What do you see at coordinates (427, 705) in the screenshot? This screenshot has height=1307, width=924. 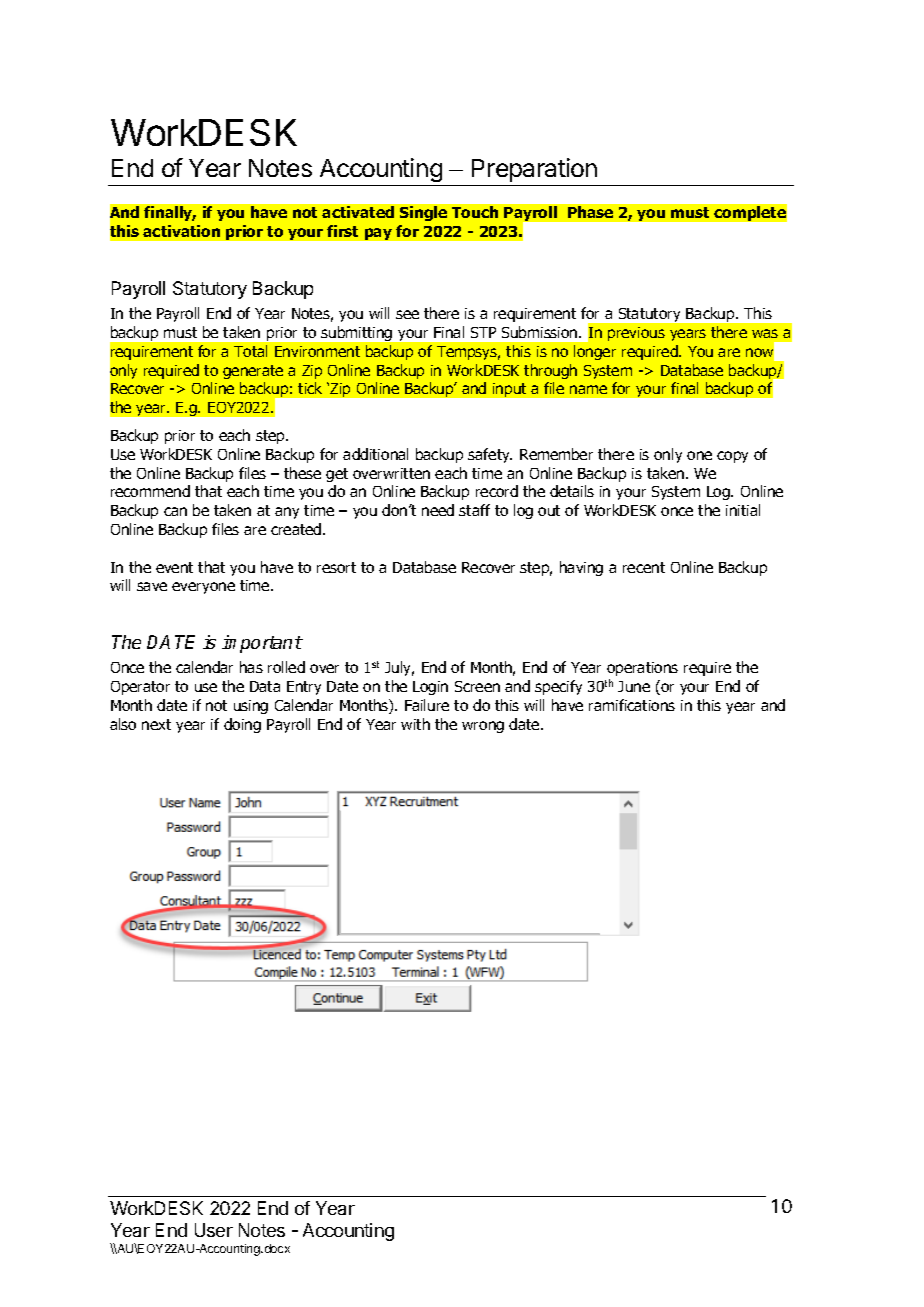 I see `Failure` at bounding box center [427, 705].
